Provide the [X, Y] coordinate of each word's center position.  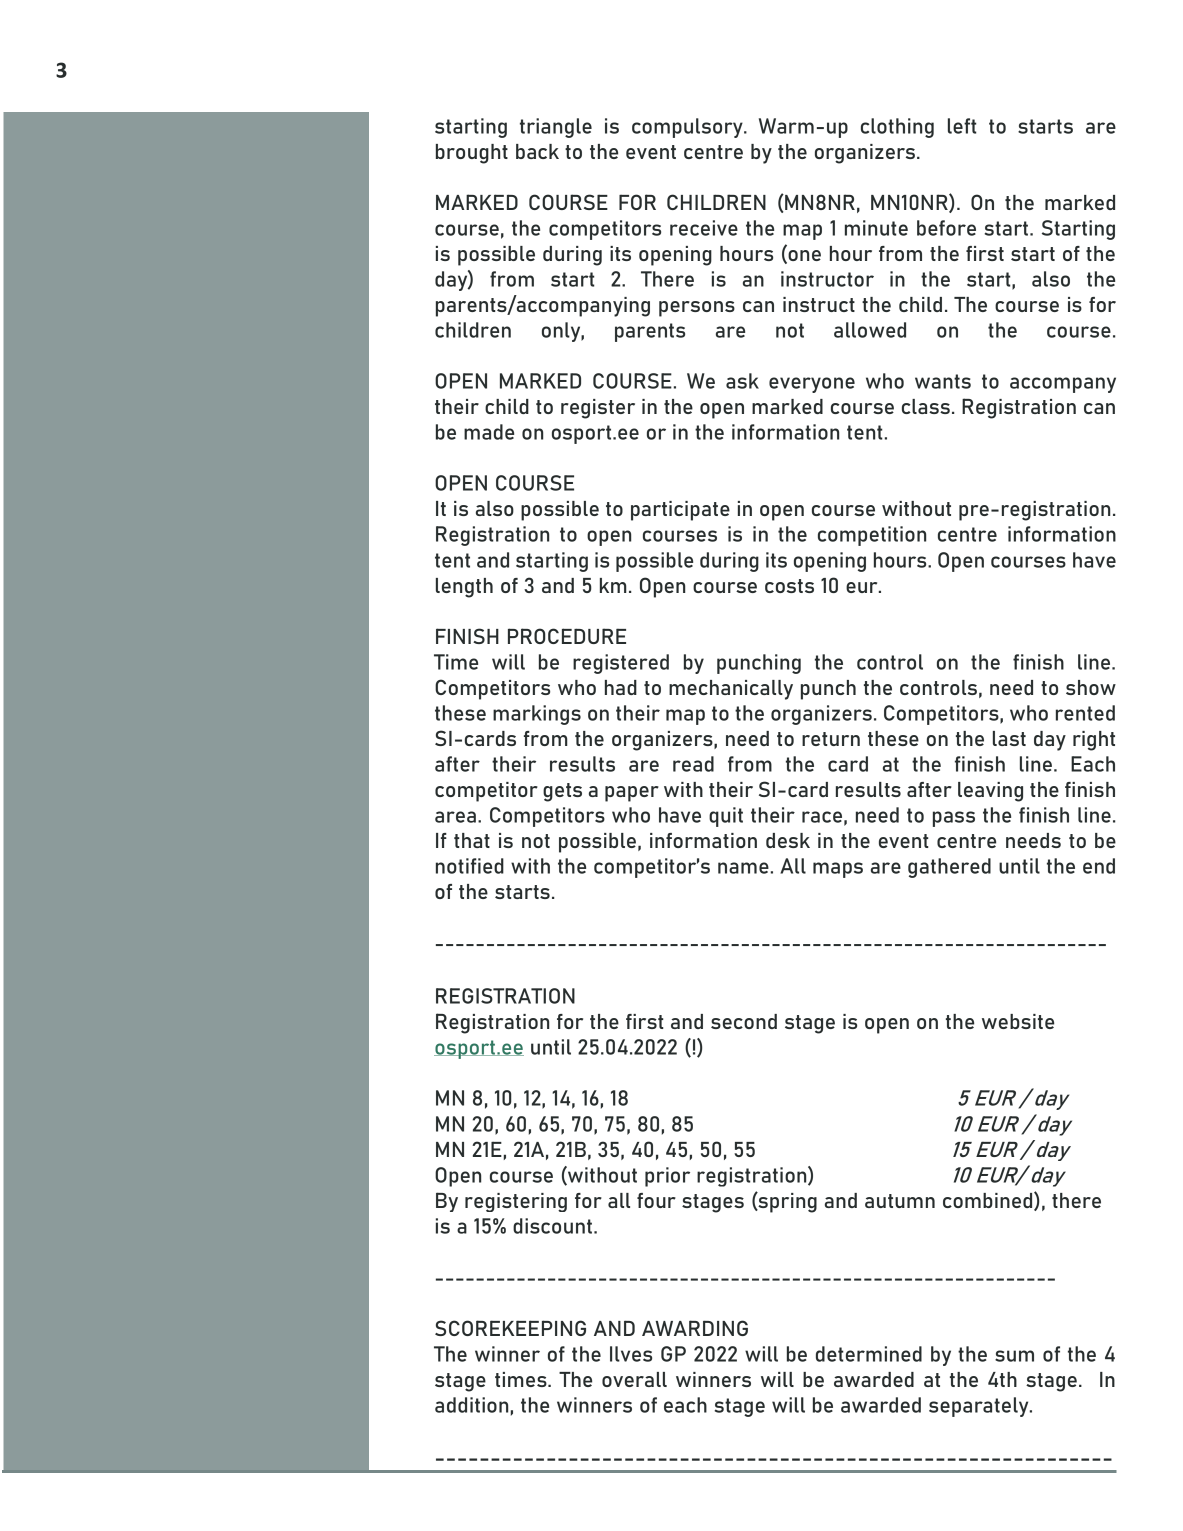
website [1018, 1021]
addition [471, 1405]
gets [562, 792]
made [489, 432]
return [831, 739]
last [1009, 738]
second [744, 1021]
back [537, 151]
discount [552, 1226]
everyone [812, 385]
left [962, 126]
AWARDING [695, 1328]
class [926, 406]
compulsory [688, 128]
